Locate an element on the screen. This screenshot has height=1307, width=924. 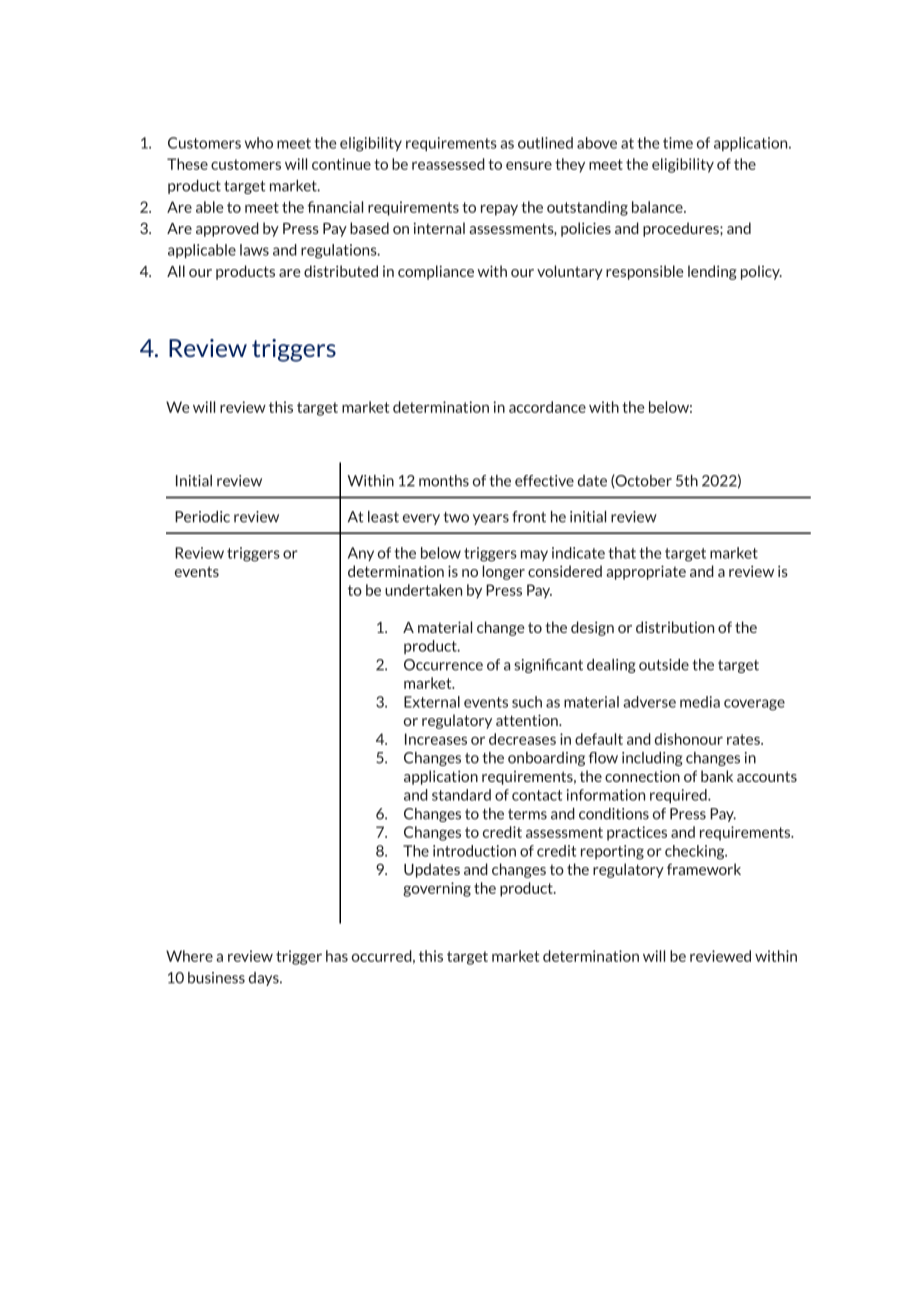
reassessed is located at coordinates (448, 164).
